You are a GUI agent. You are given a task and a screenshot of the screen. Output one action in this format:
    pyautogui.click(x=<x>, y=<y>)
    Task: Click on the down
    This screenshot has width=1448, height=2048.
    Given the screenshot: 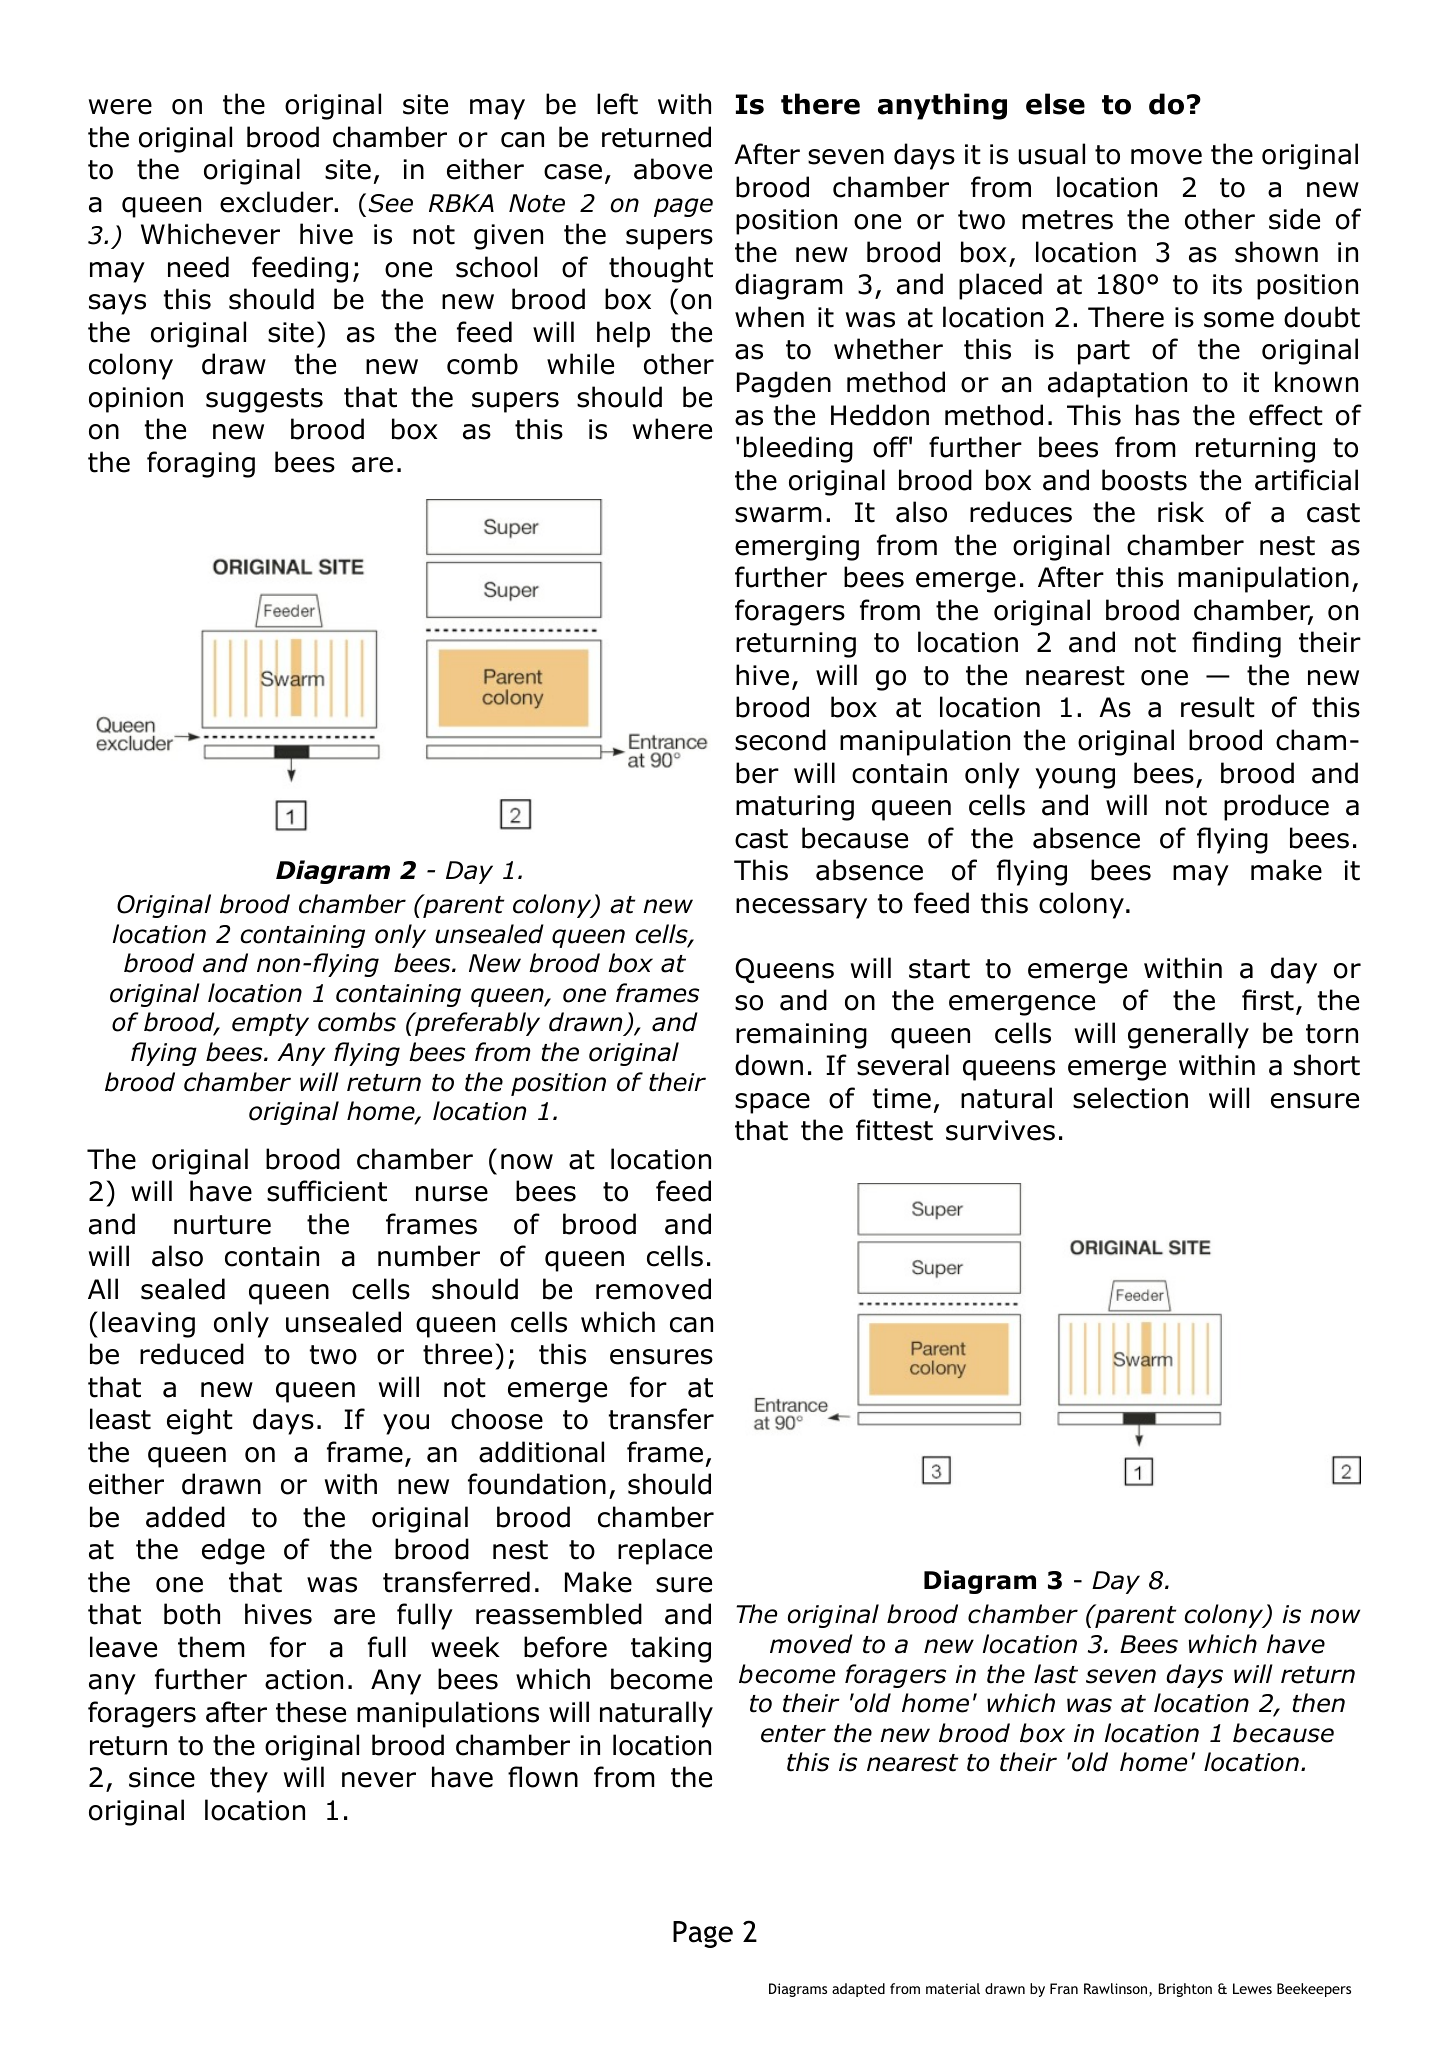 What is the action you would take?
    pyautogui.click(x=769, y=1065)
